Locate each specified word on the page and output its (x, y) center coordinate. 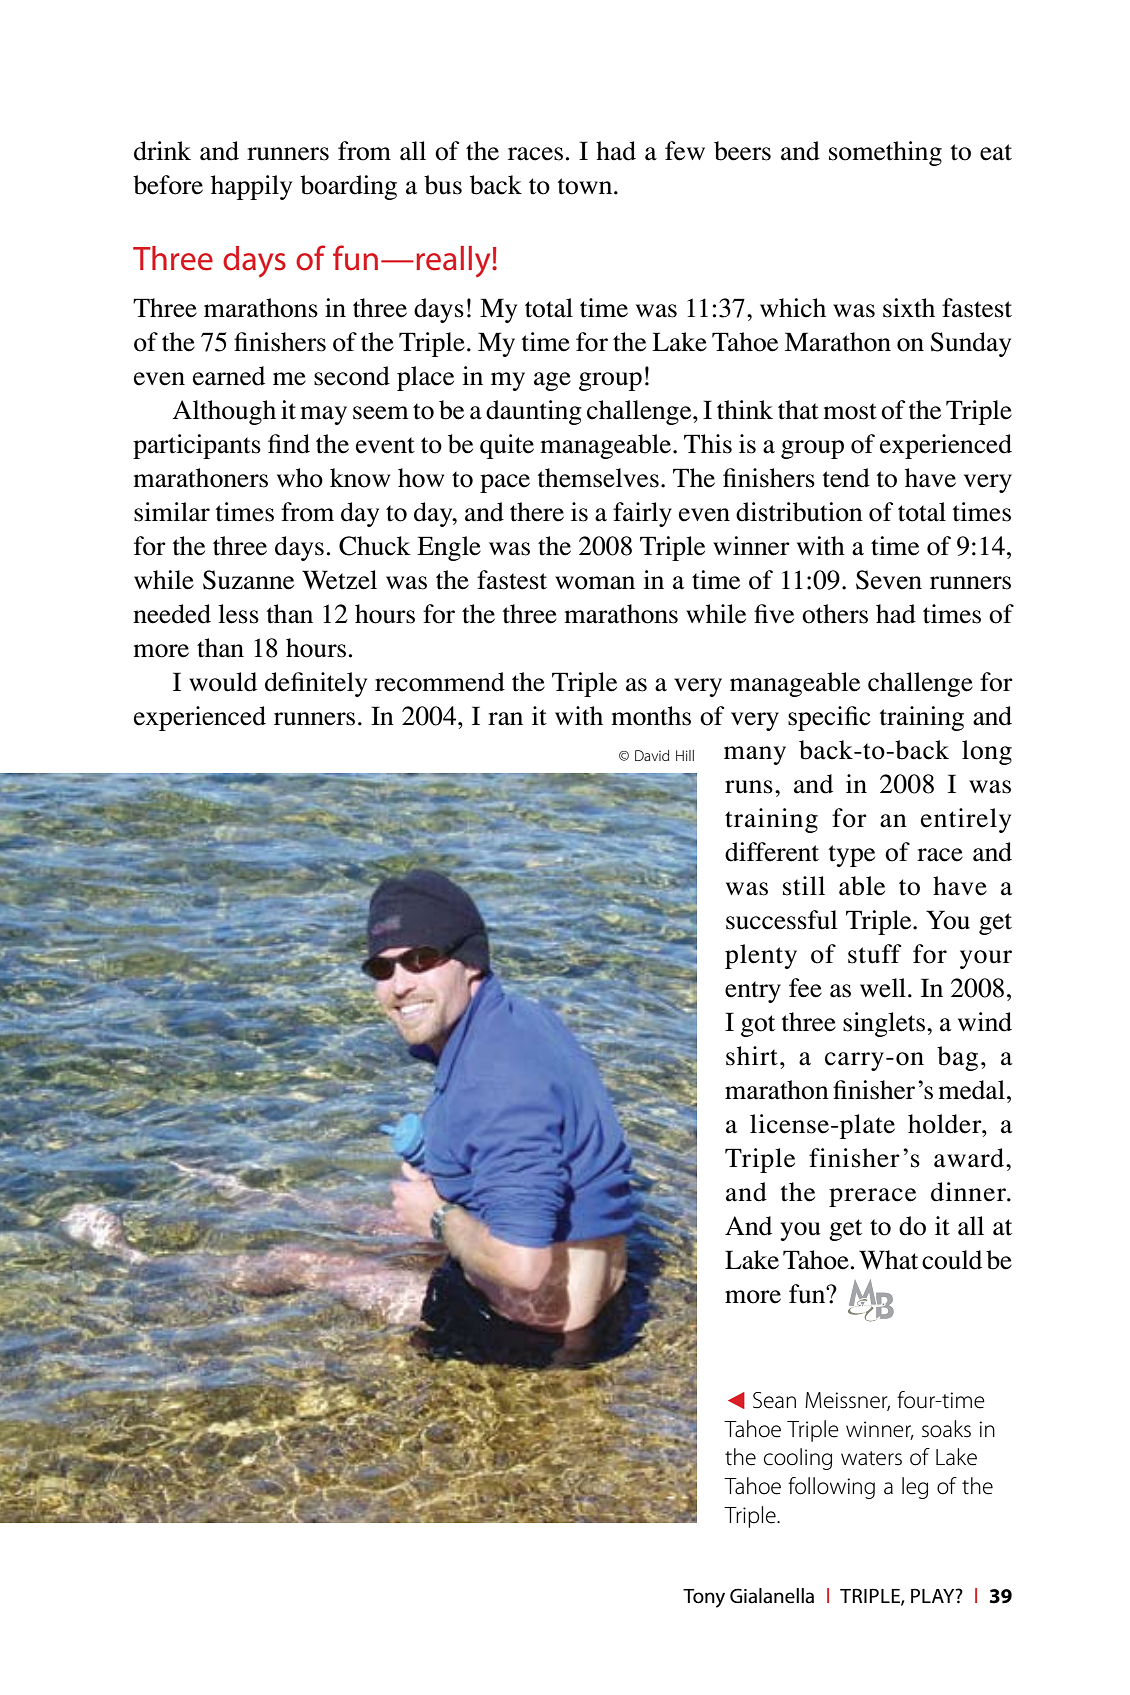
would (223, 682)
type (852, 856)
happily (251, 187)
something (885, 153)
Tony (704, 1598)
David (652, 755)
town (586, 186)
